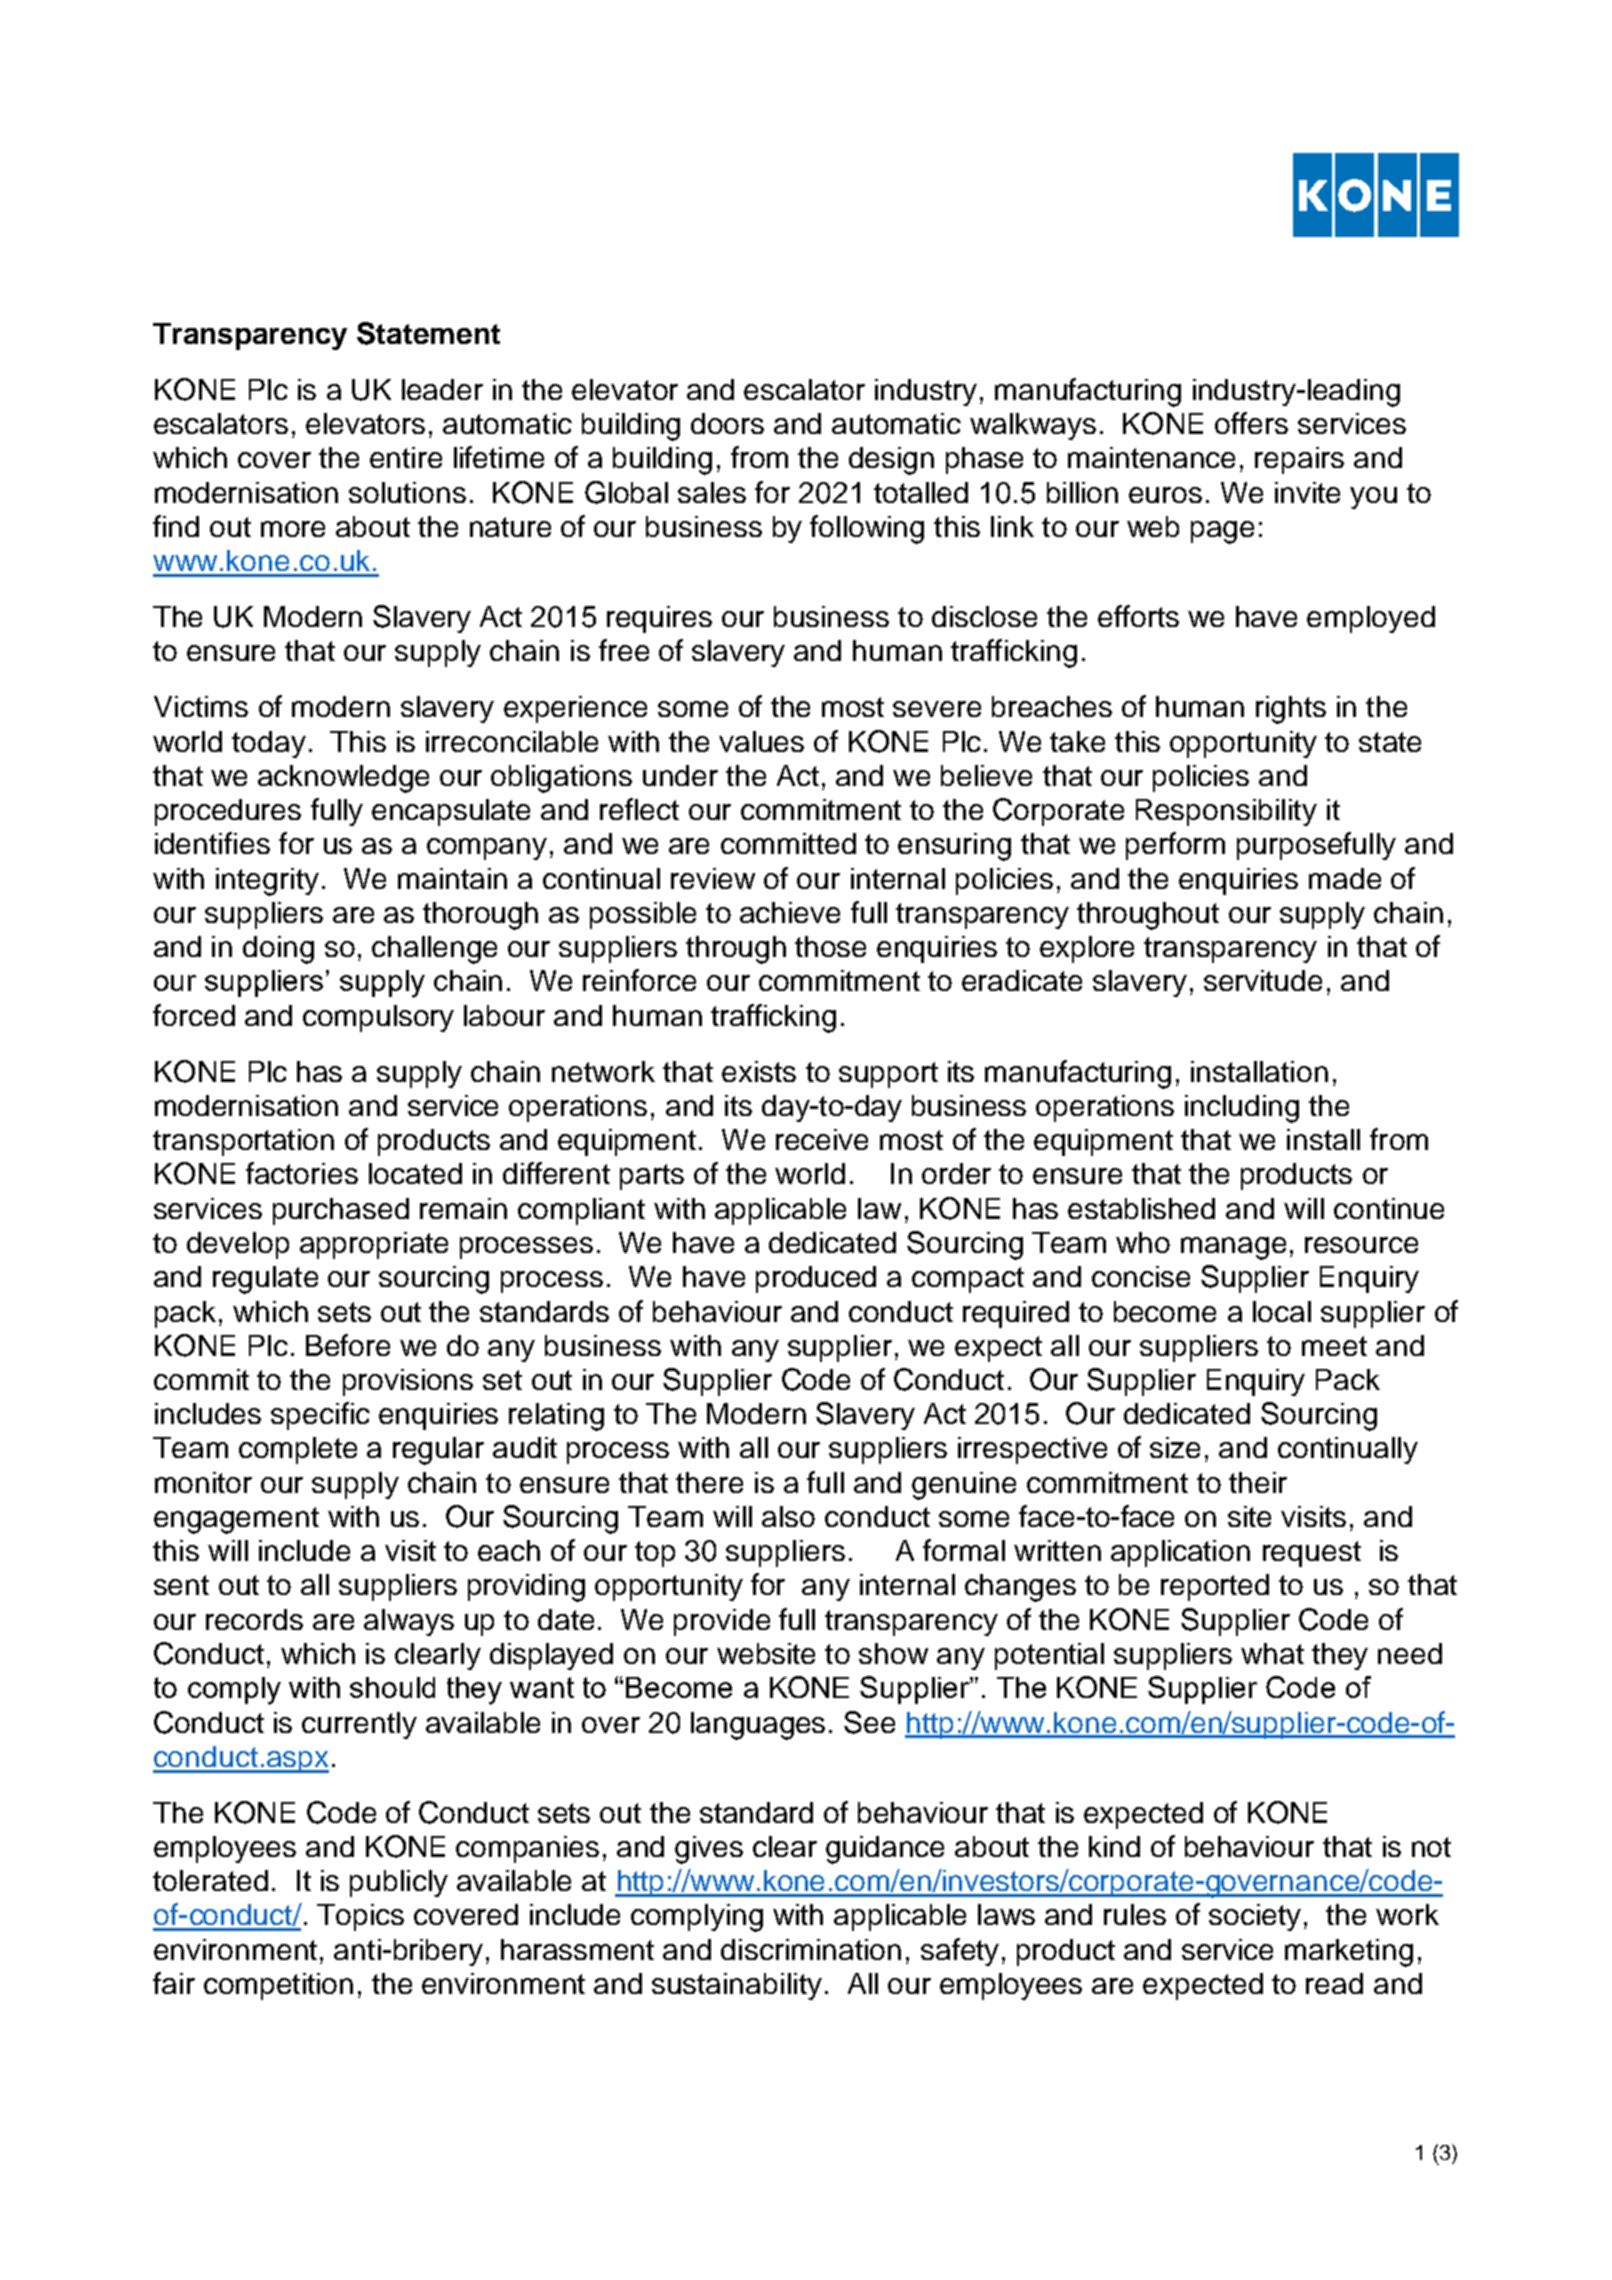 The width and height of the document is (1612, 2280). Describe the element at coordinates (1282, 1311) in the document. I see `local` at that location.
